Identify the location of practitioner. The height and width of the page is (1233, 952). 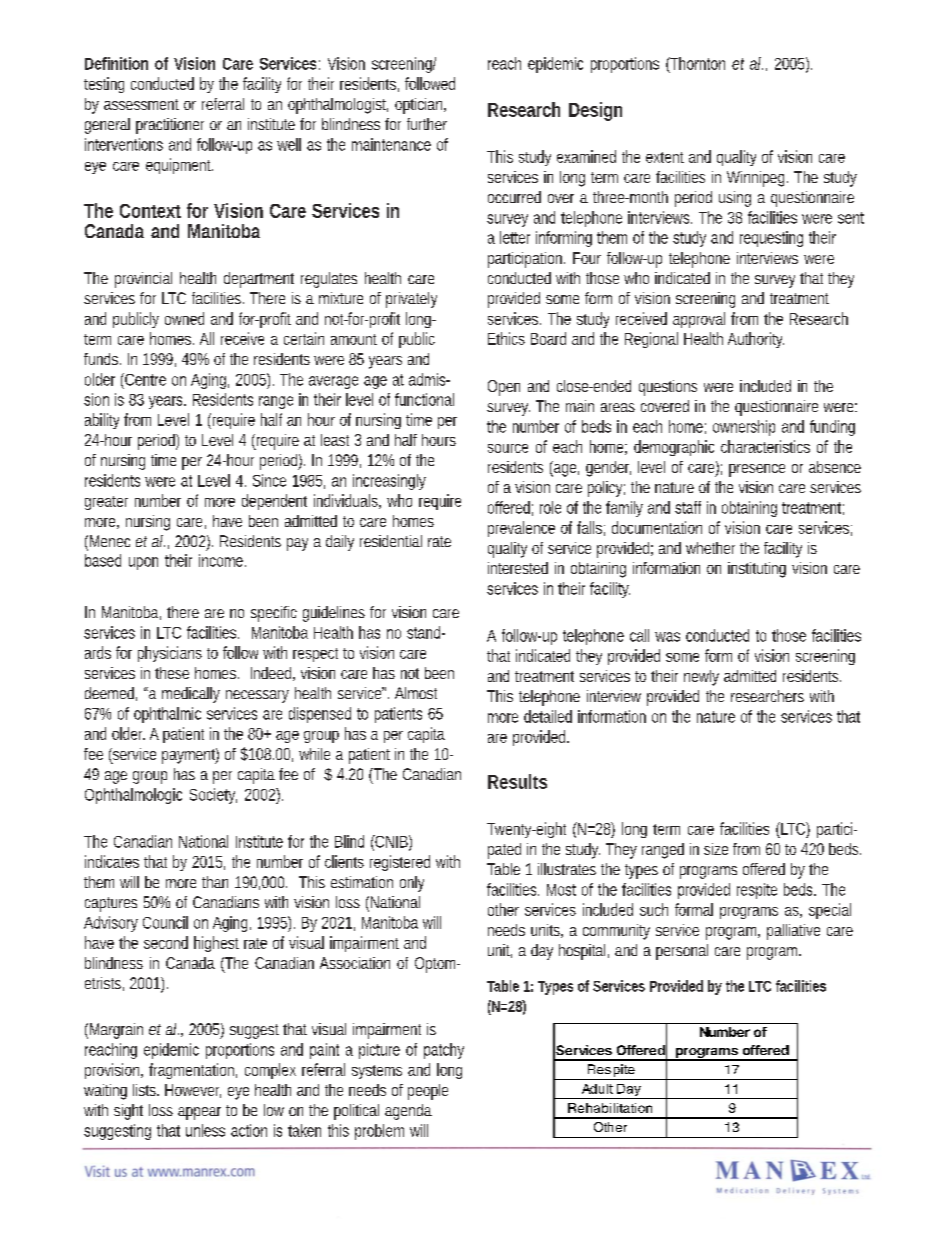
(170, 126).
